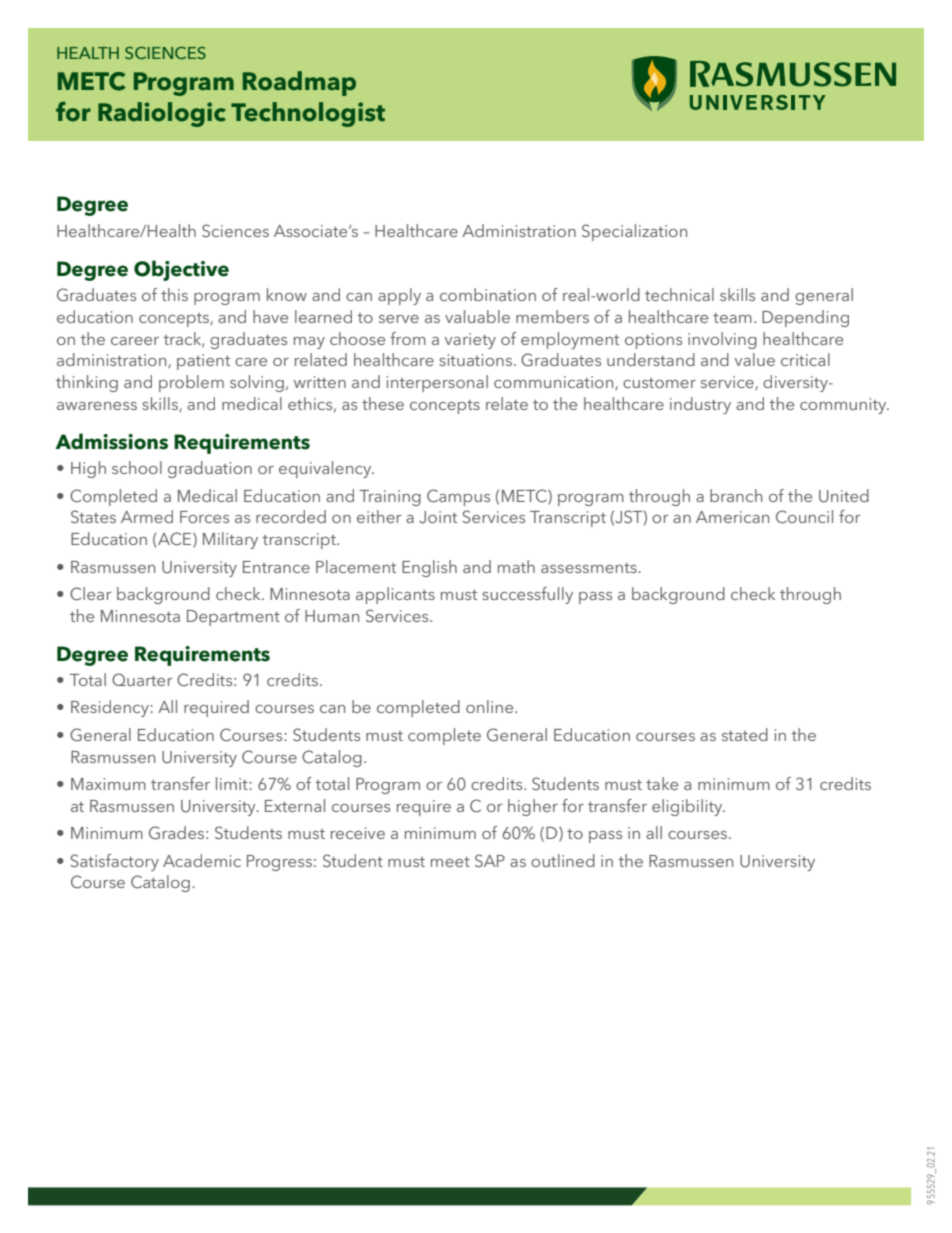  Describe the element at coordinates (176, 833) in the screenshot. I see `Grades` at that location.
